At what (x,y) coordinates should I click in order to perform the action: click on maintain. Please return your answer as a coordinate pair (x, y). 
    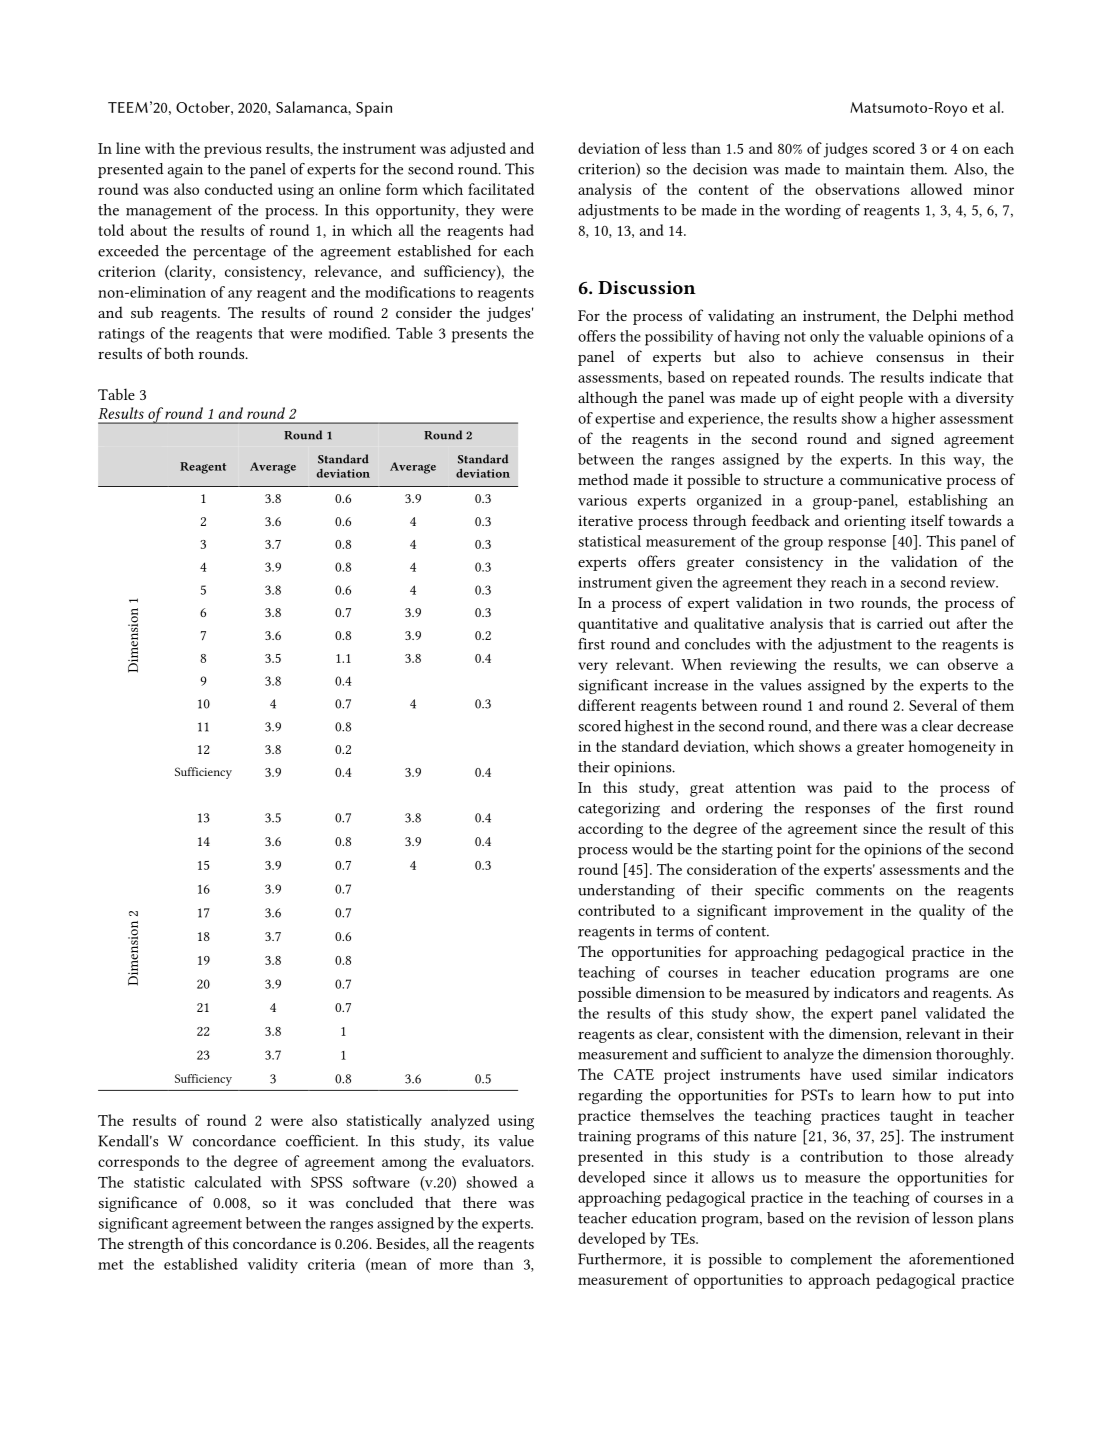
    Looking at the image, I should click on (874, 169).
